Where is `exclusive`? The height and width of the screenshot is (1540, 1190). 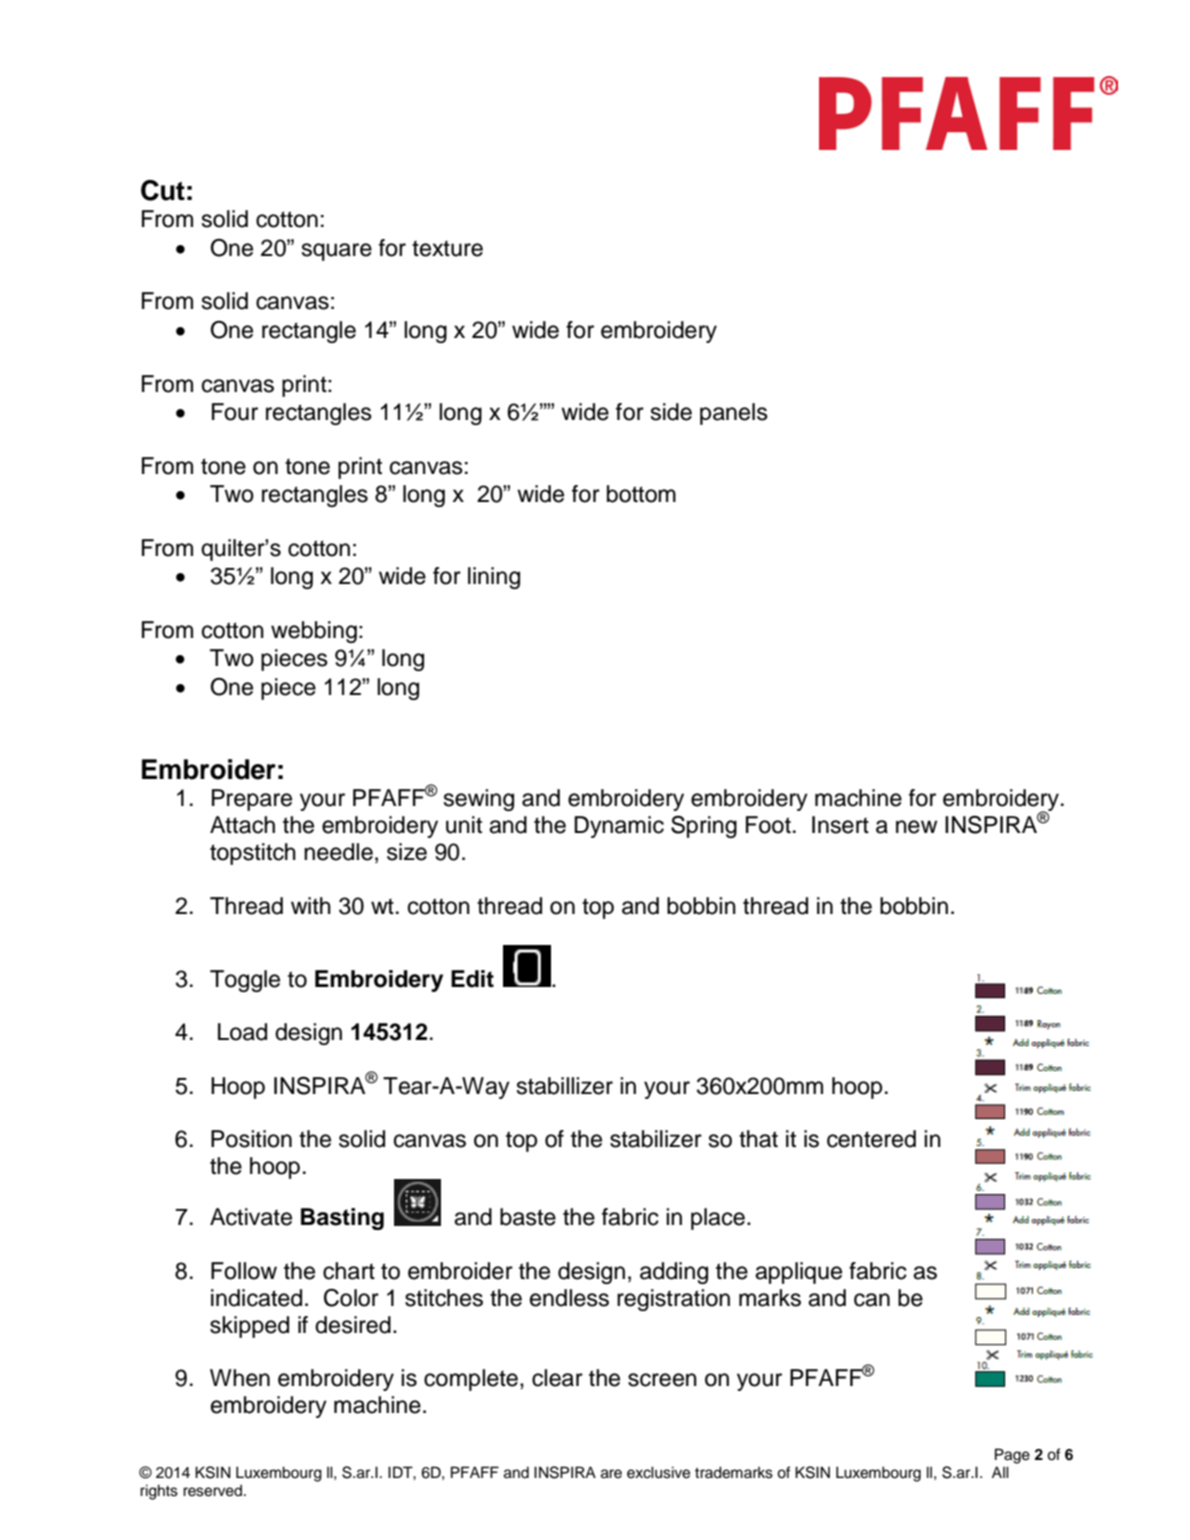 exclusive is located at coordinates (658, 1472).
